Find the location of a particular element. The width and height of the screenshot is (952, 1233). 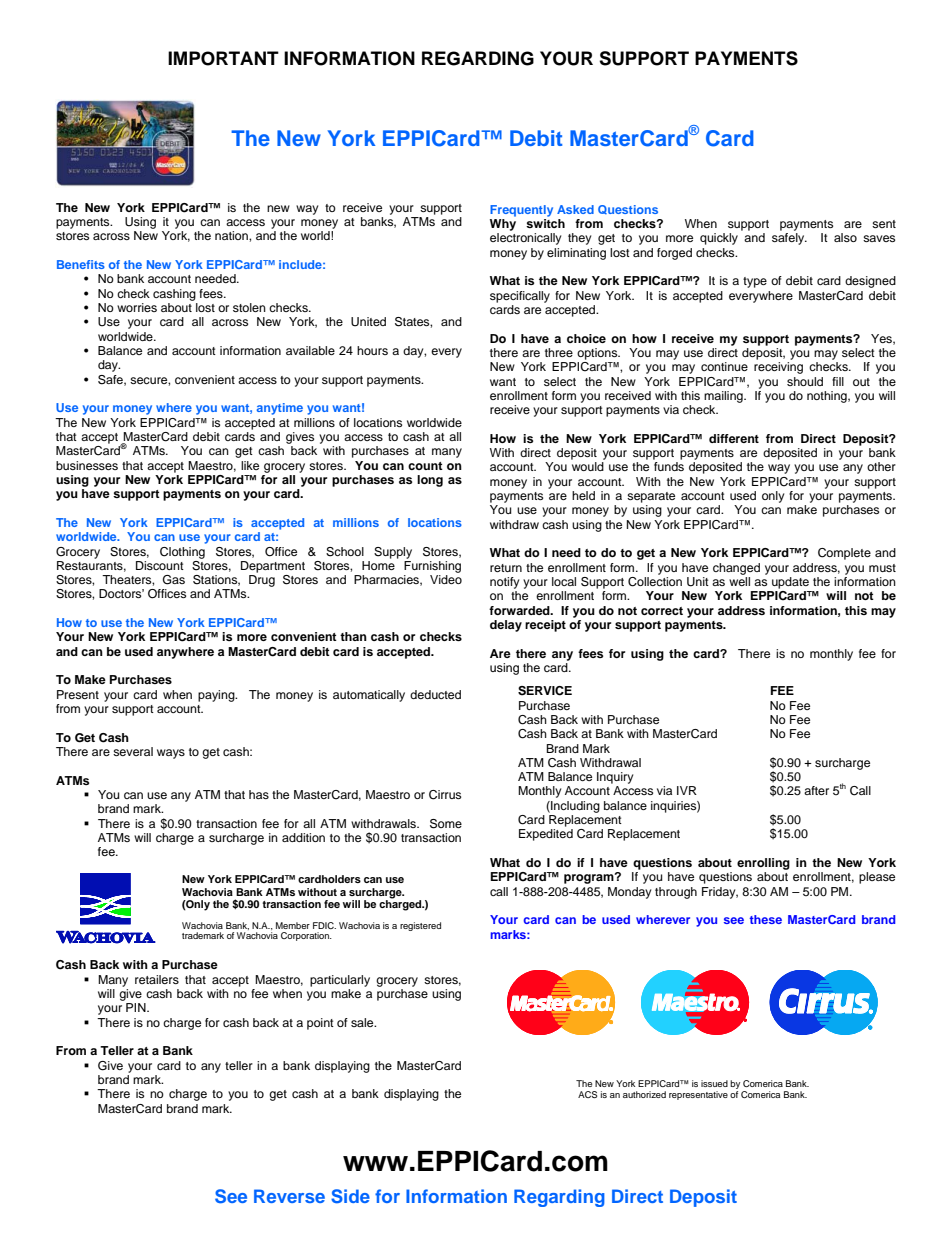

issued is located at coordinates (714, 1083).
